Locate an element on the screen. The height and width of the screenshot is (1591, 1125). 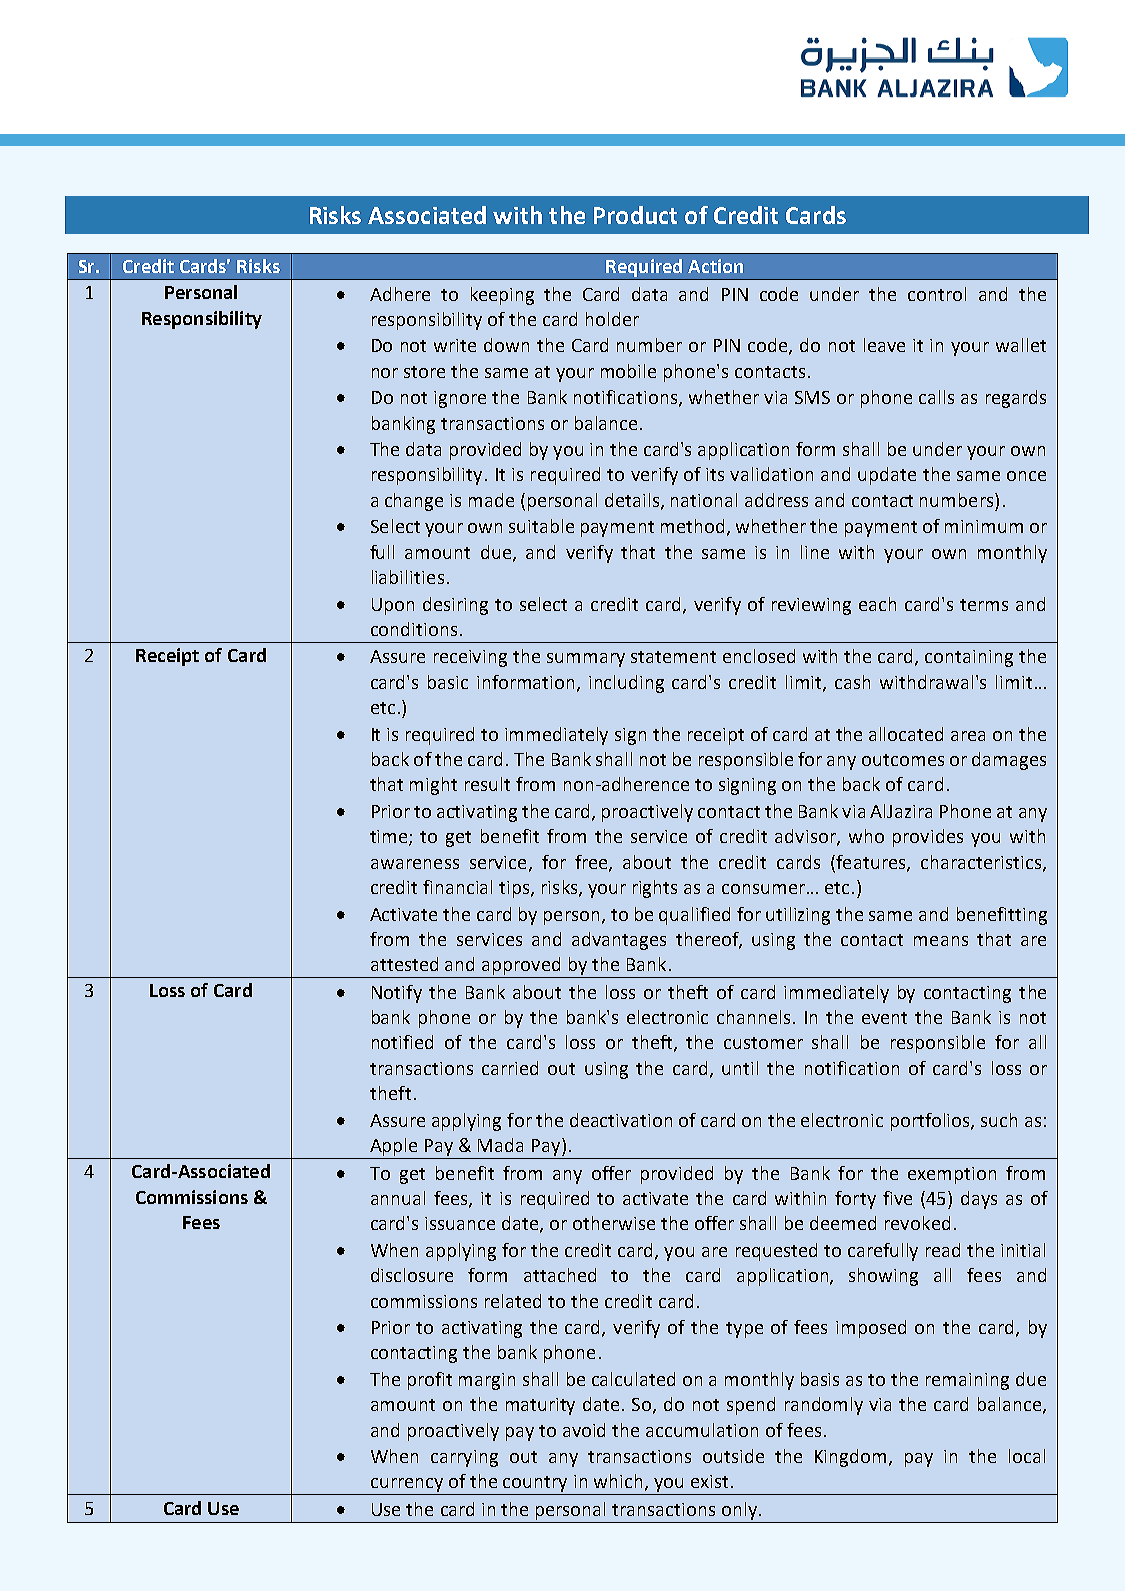
control is located at coordinates (937, 294).
